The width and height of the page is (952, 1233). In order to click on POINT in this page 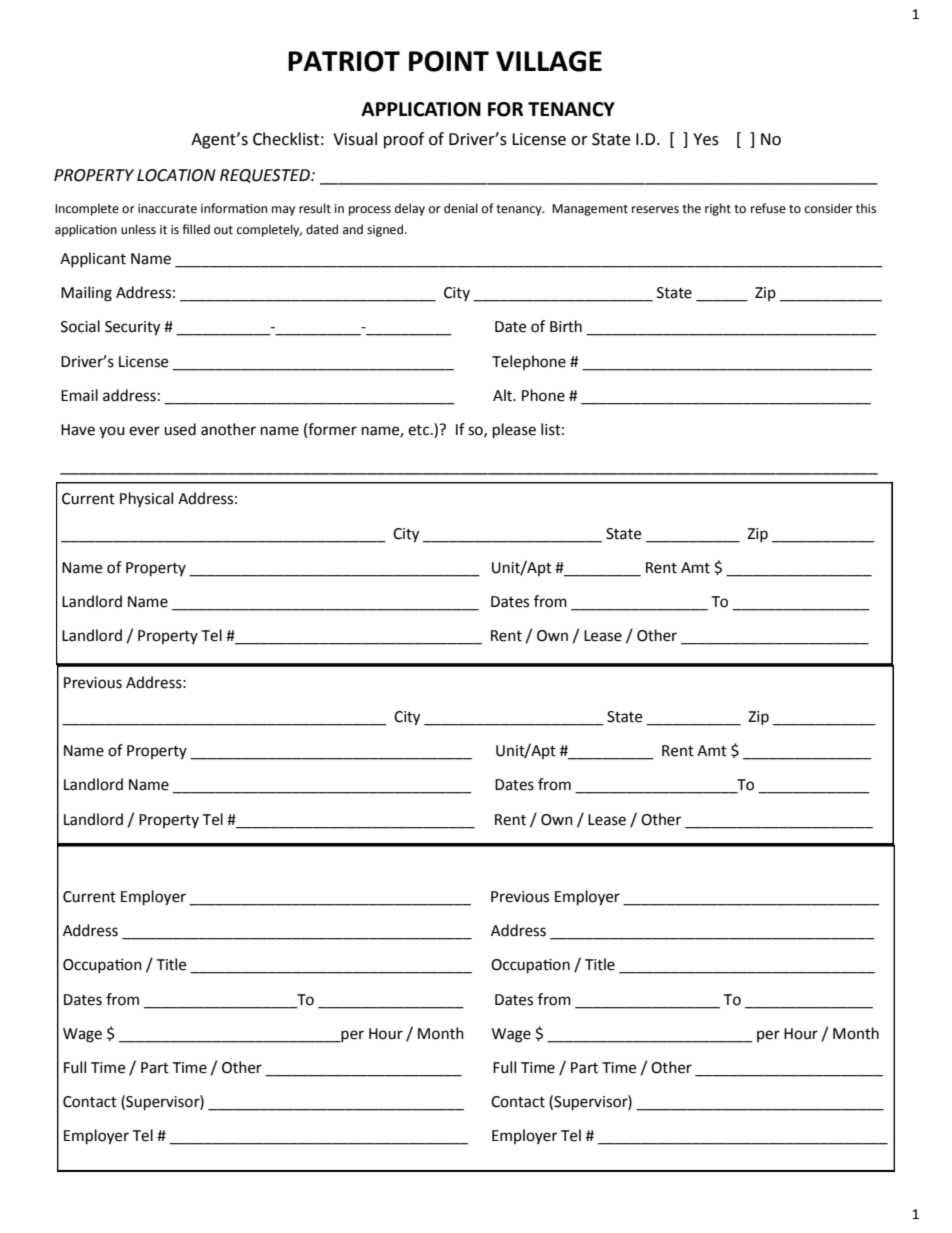, I will do `click(449, 61)`.
